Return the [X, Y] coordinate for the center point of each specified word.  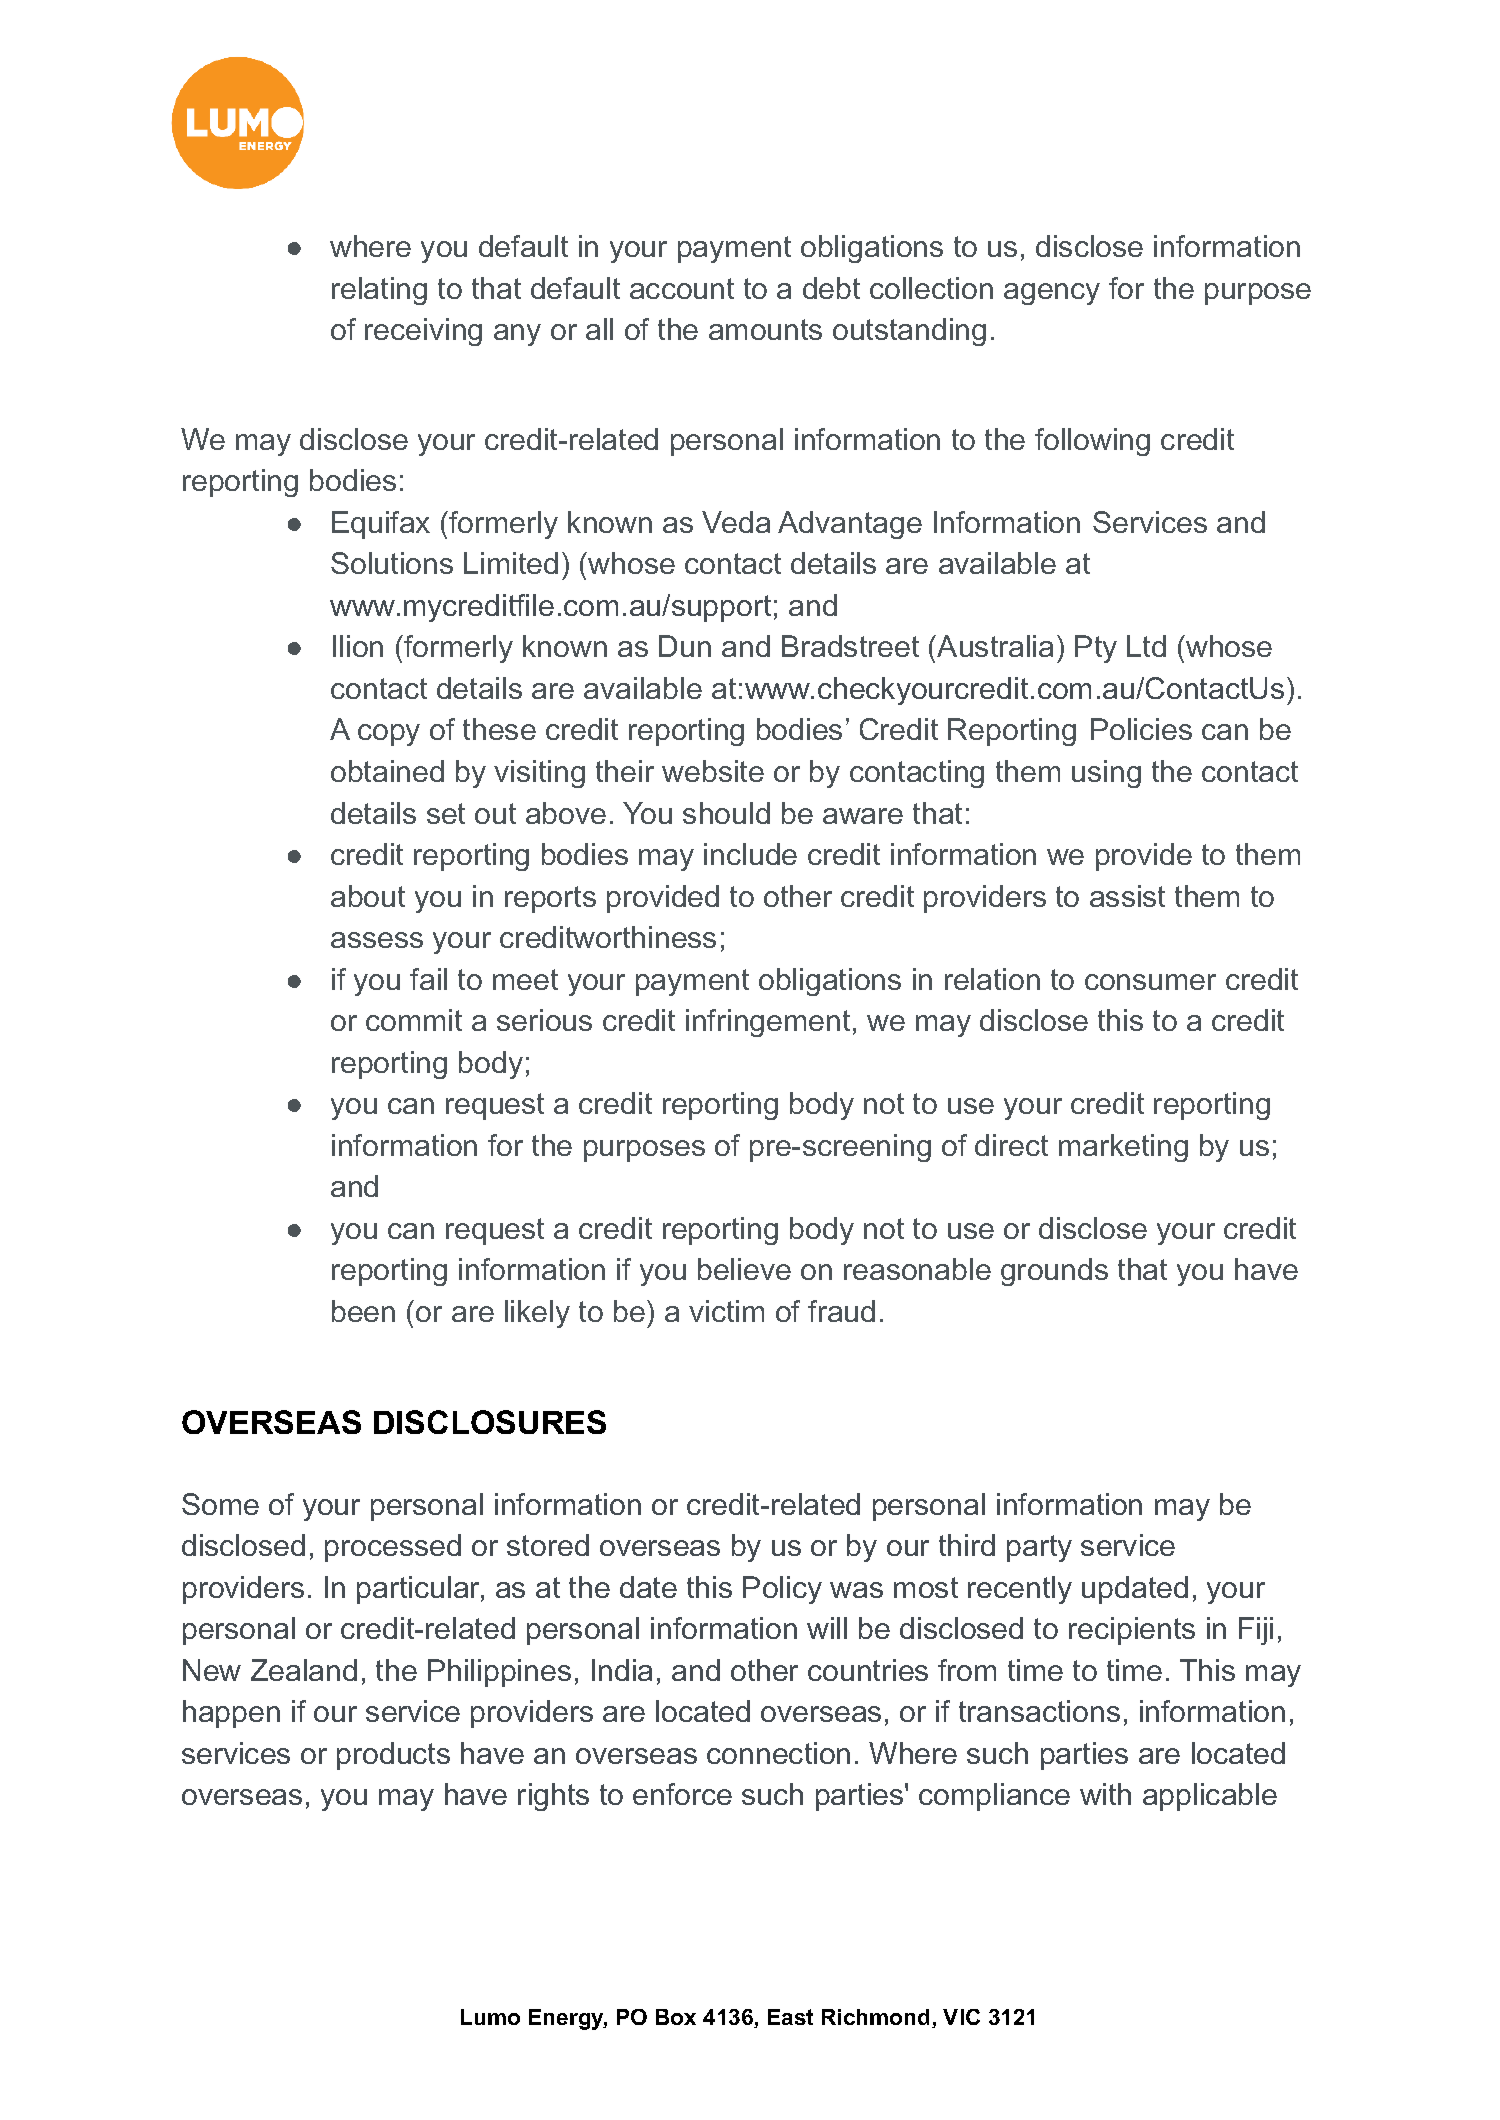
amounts [765, 329]
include [750, 854]
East [790, 2017]
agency [1052, 294]
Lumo [490, 2017]
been [363, 1311]
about [368, 896]
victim [726, 1311]
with [1105, 1794]
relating [379, 291]
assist [1127, 896]
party [1039, 1548]
